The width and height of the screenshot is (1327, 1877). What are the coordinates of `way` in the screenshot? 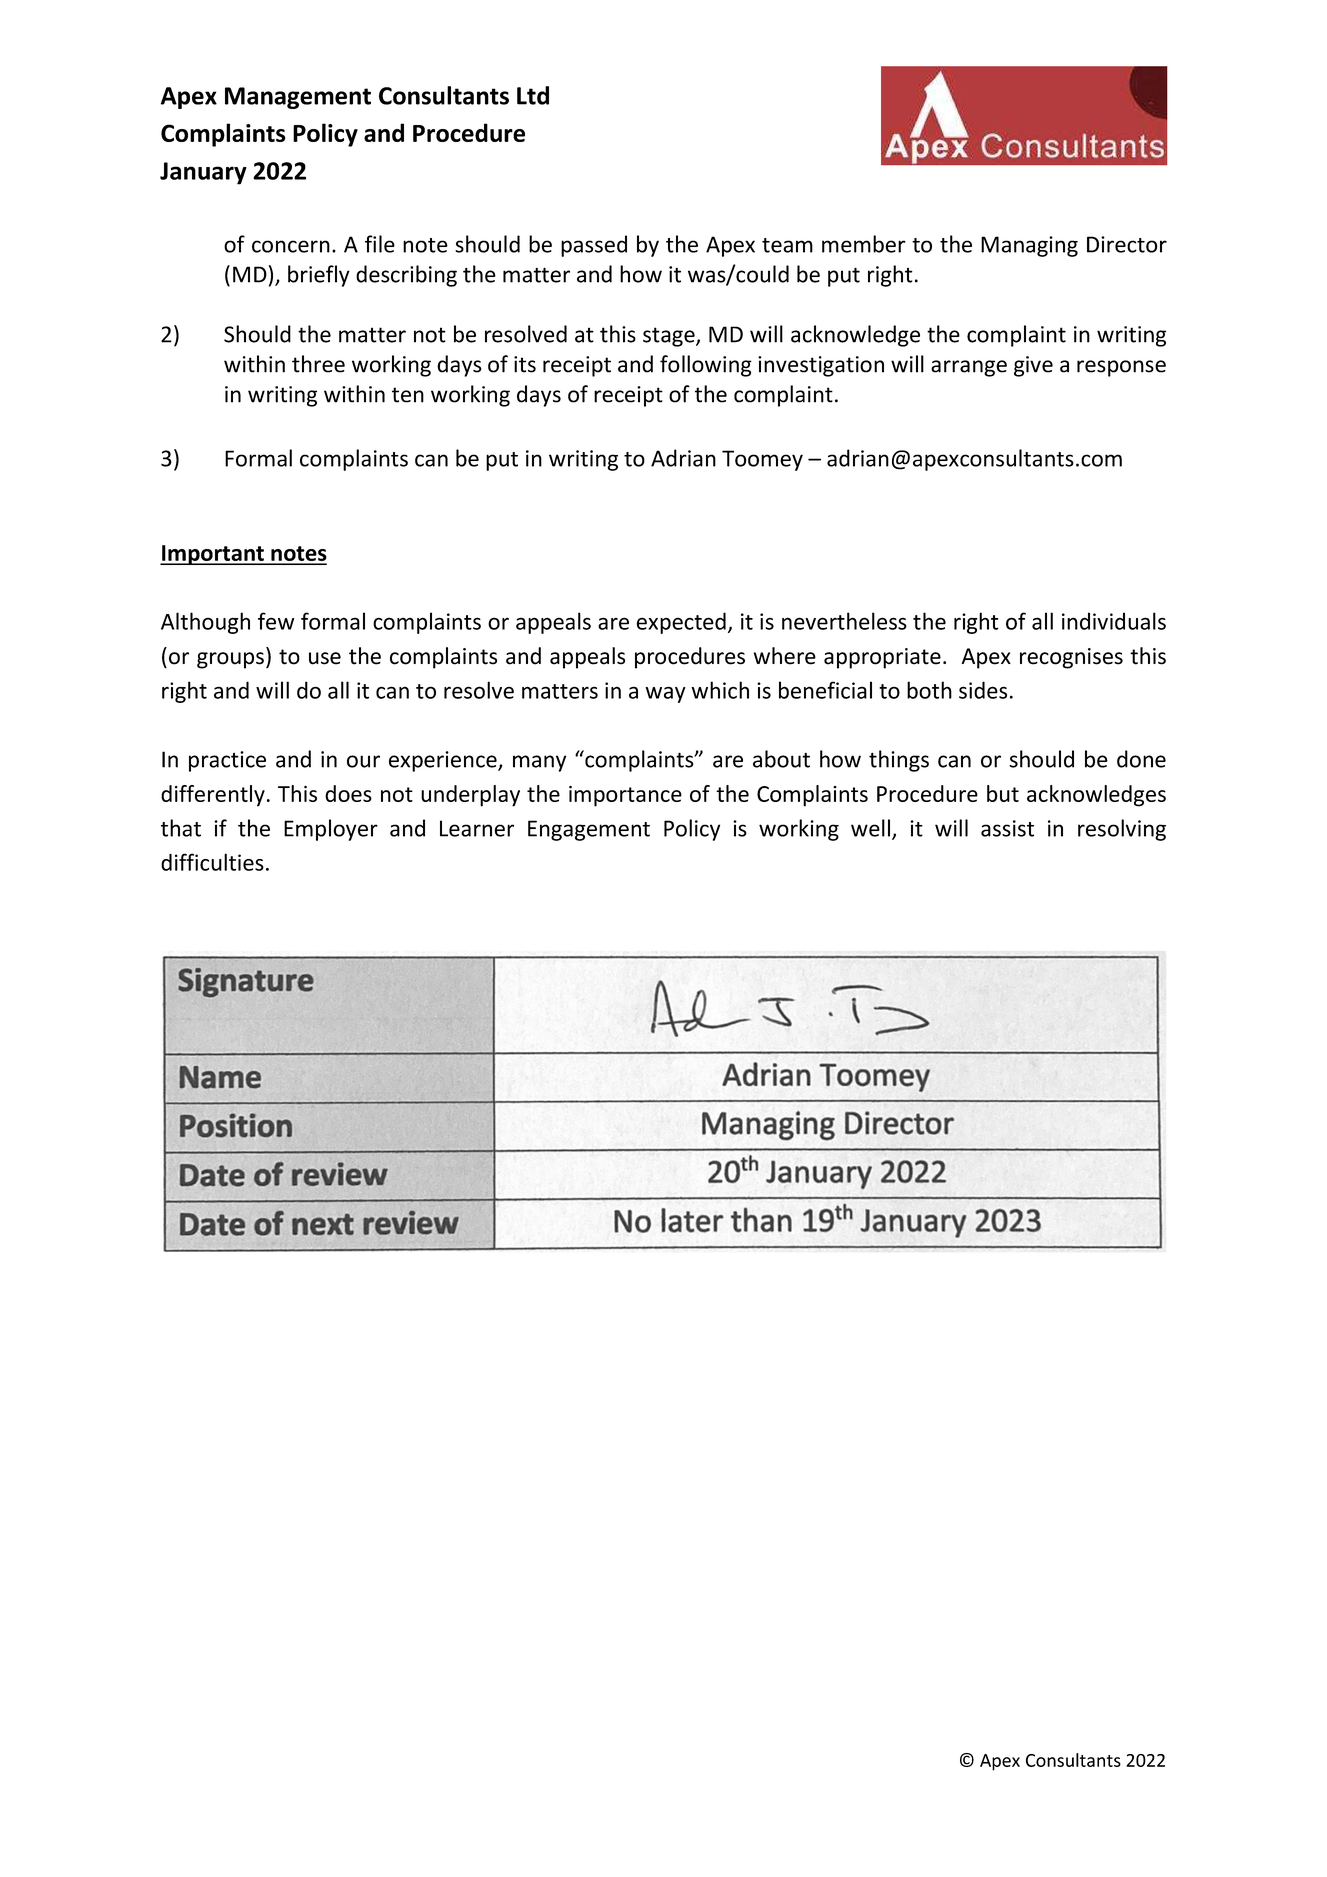 It's located at (665, 694).
